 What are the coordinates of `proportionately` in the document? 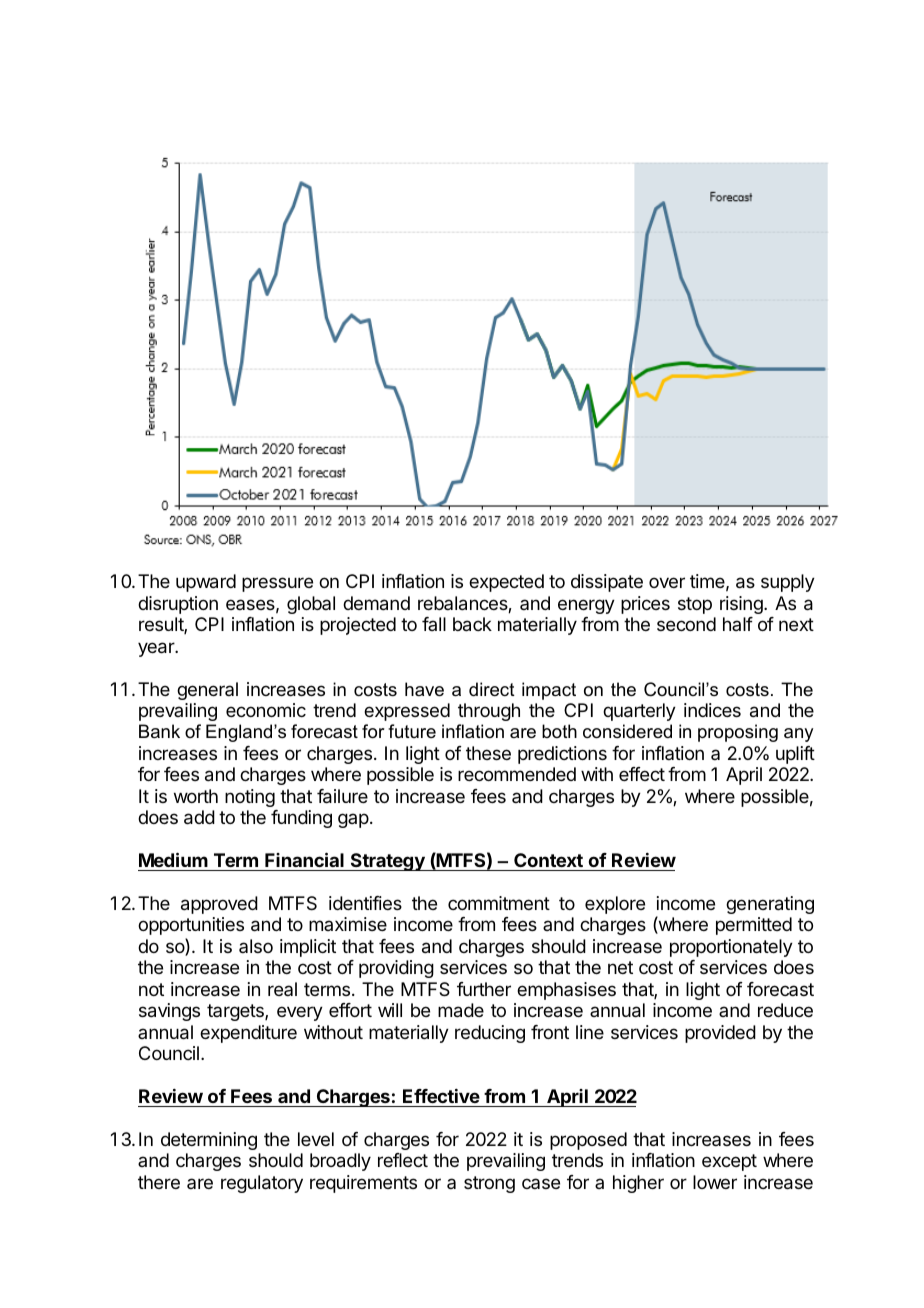 It's located at (731, 948).
